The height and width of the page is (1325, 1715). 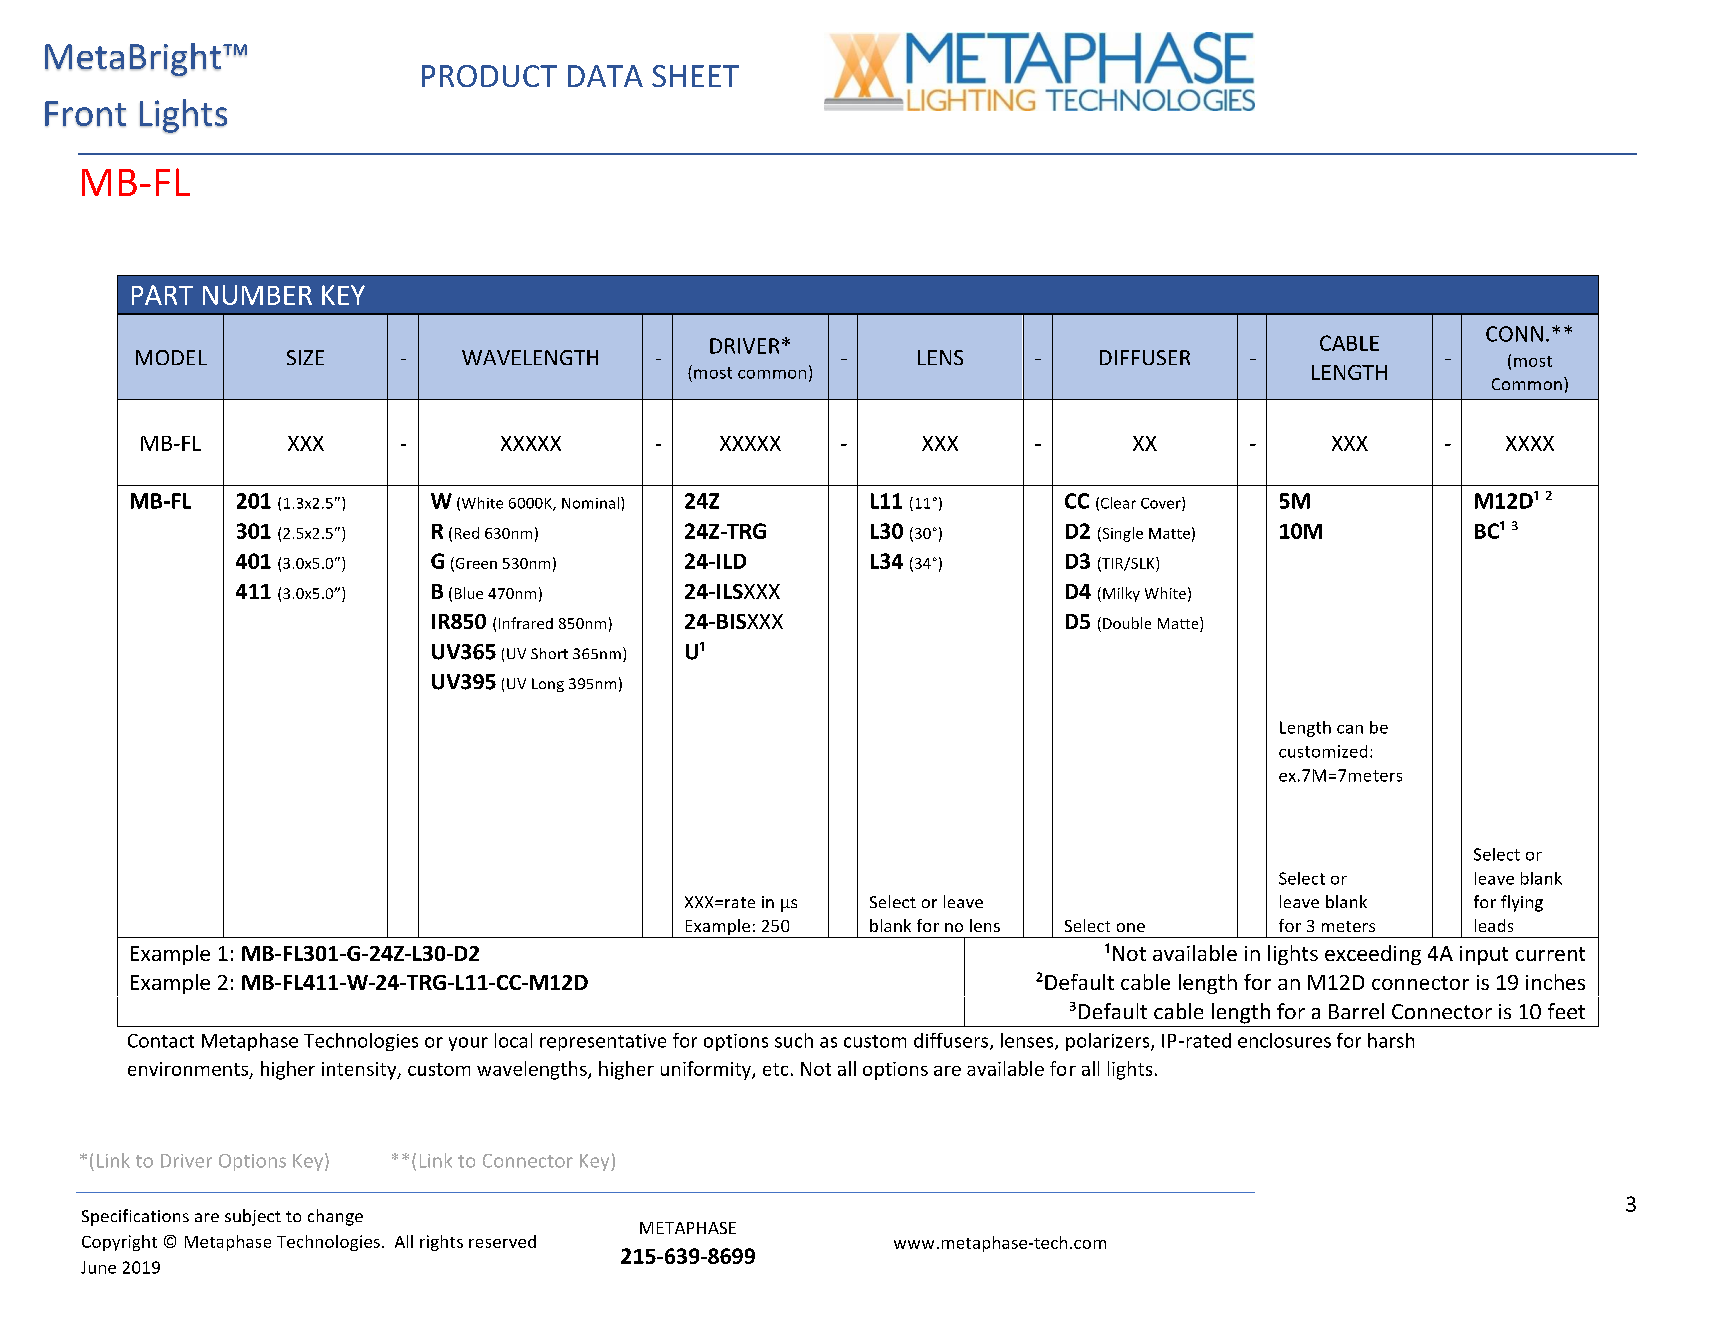 What do you see at coordinates (1522, 903) in the page?
I see `flying` at bounding box center [1522, 903].
